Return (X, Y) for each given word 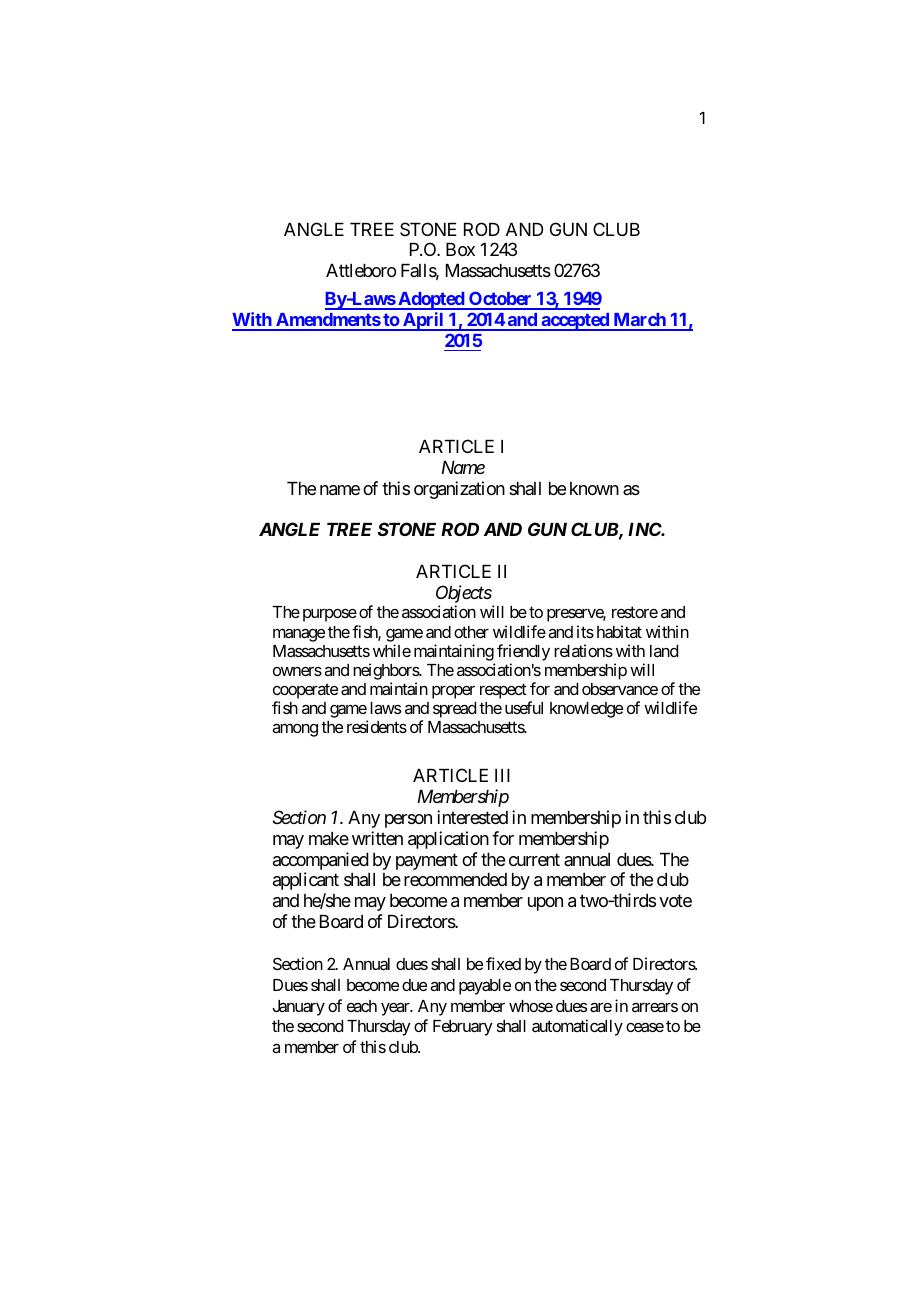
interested (472, 817)
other (471, 632)
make (329, 838)
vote (675, 901)
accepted (575, 322)
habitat (619, 631)
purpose (330, 615)
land (664, 651)
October (500, 300)
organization (459, 490)
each (362, 1006)
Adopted (431, 301)
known (594, 488)
